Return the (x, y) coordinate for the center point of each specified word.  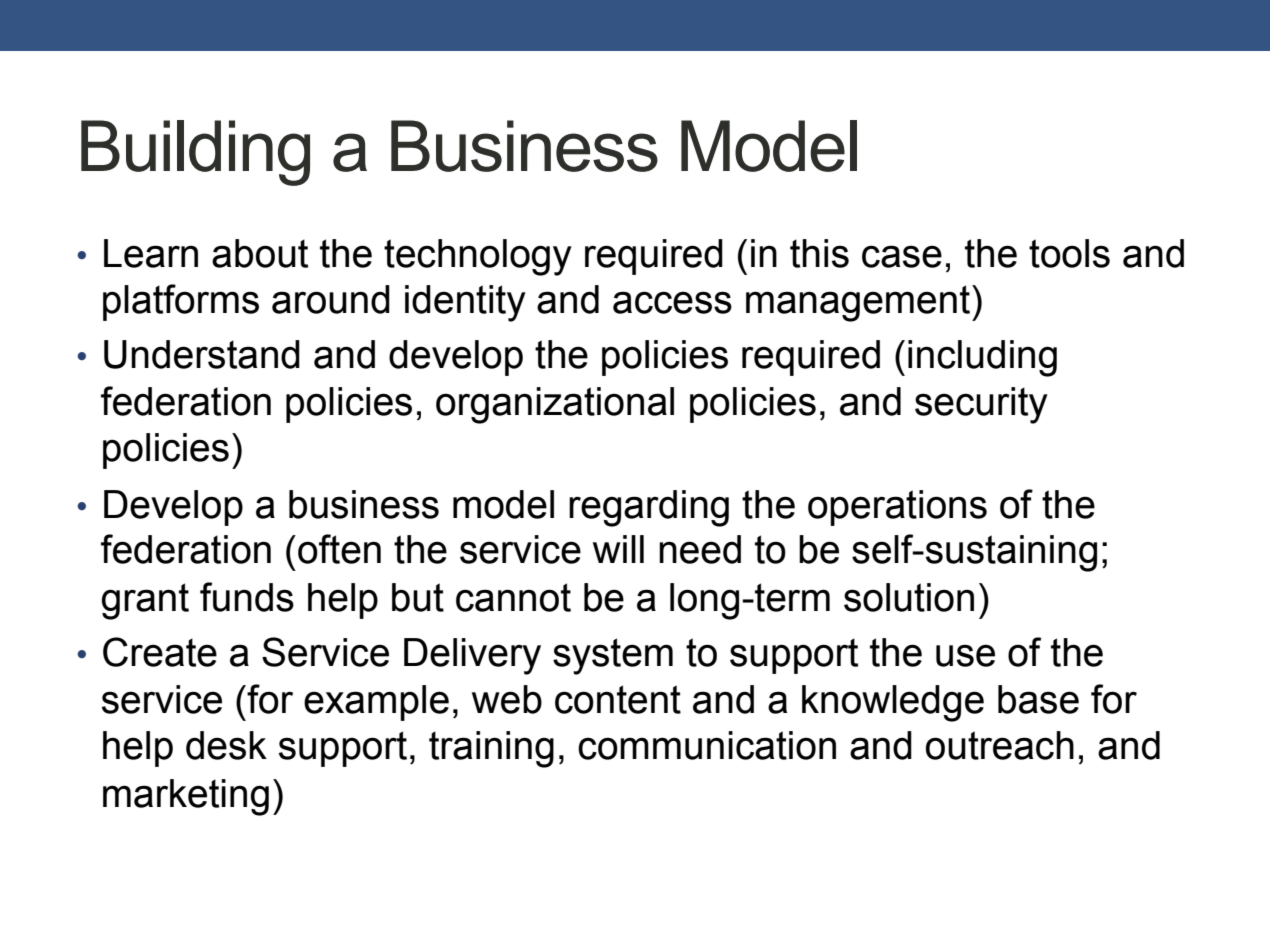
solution (909, 597)
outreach (1000, 745)
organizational (555, 405)
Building (195, 153)
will (618, 549)
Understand (202, 354)
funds (247, 597)
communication (707, 745)
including (982, 358)
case (902, 256)
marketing (186, 797)
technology (478, 257)
